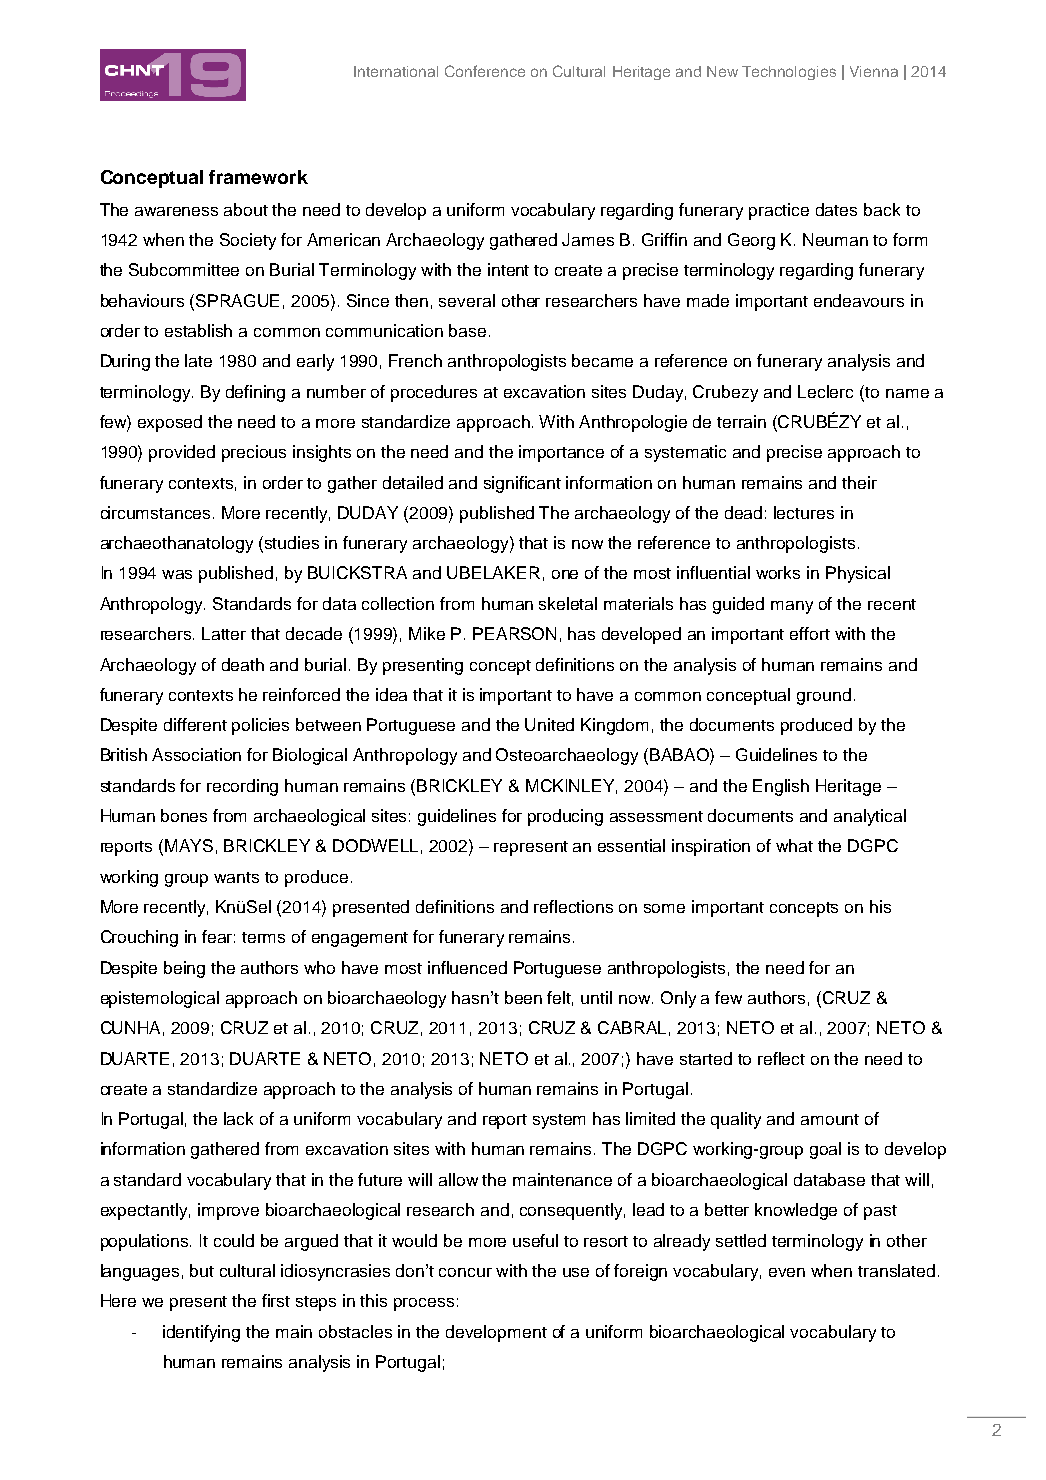 The width and height of the image is (1046, 1480). I want to click on but, so click(202, 1270).
